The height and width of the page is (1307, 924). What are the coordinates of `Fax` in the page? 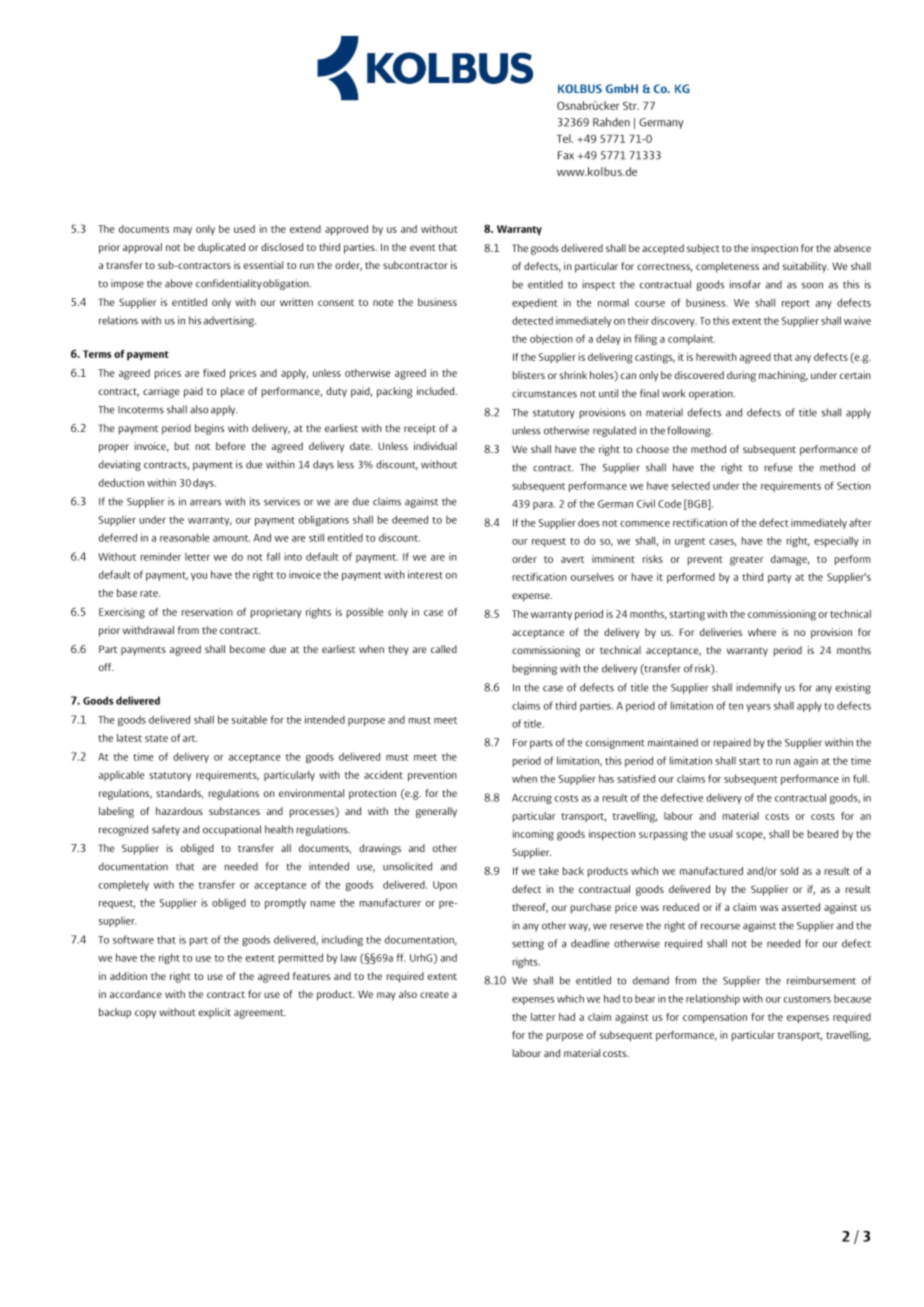 It's located at (566, 155).
